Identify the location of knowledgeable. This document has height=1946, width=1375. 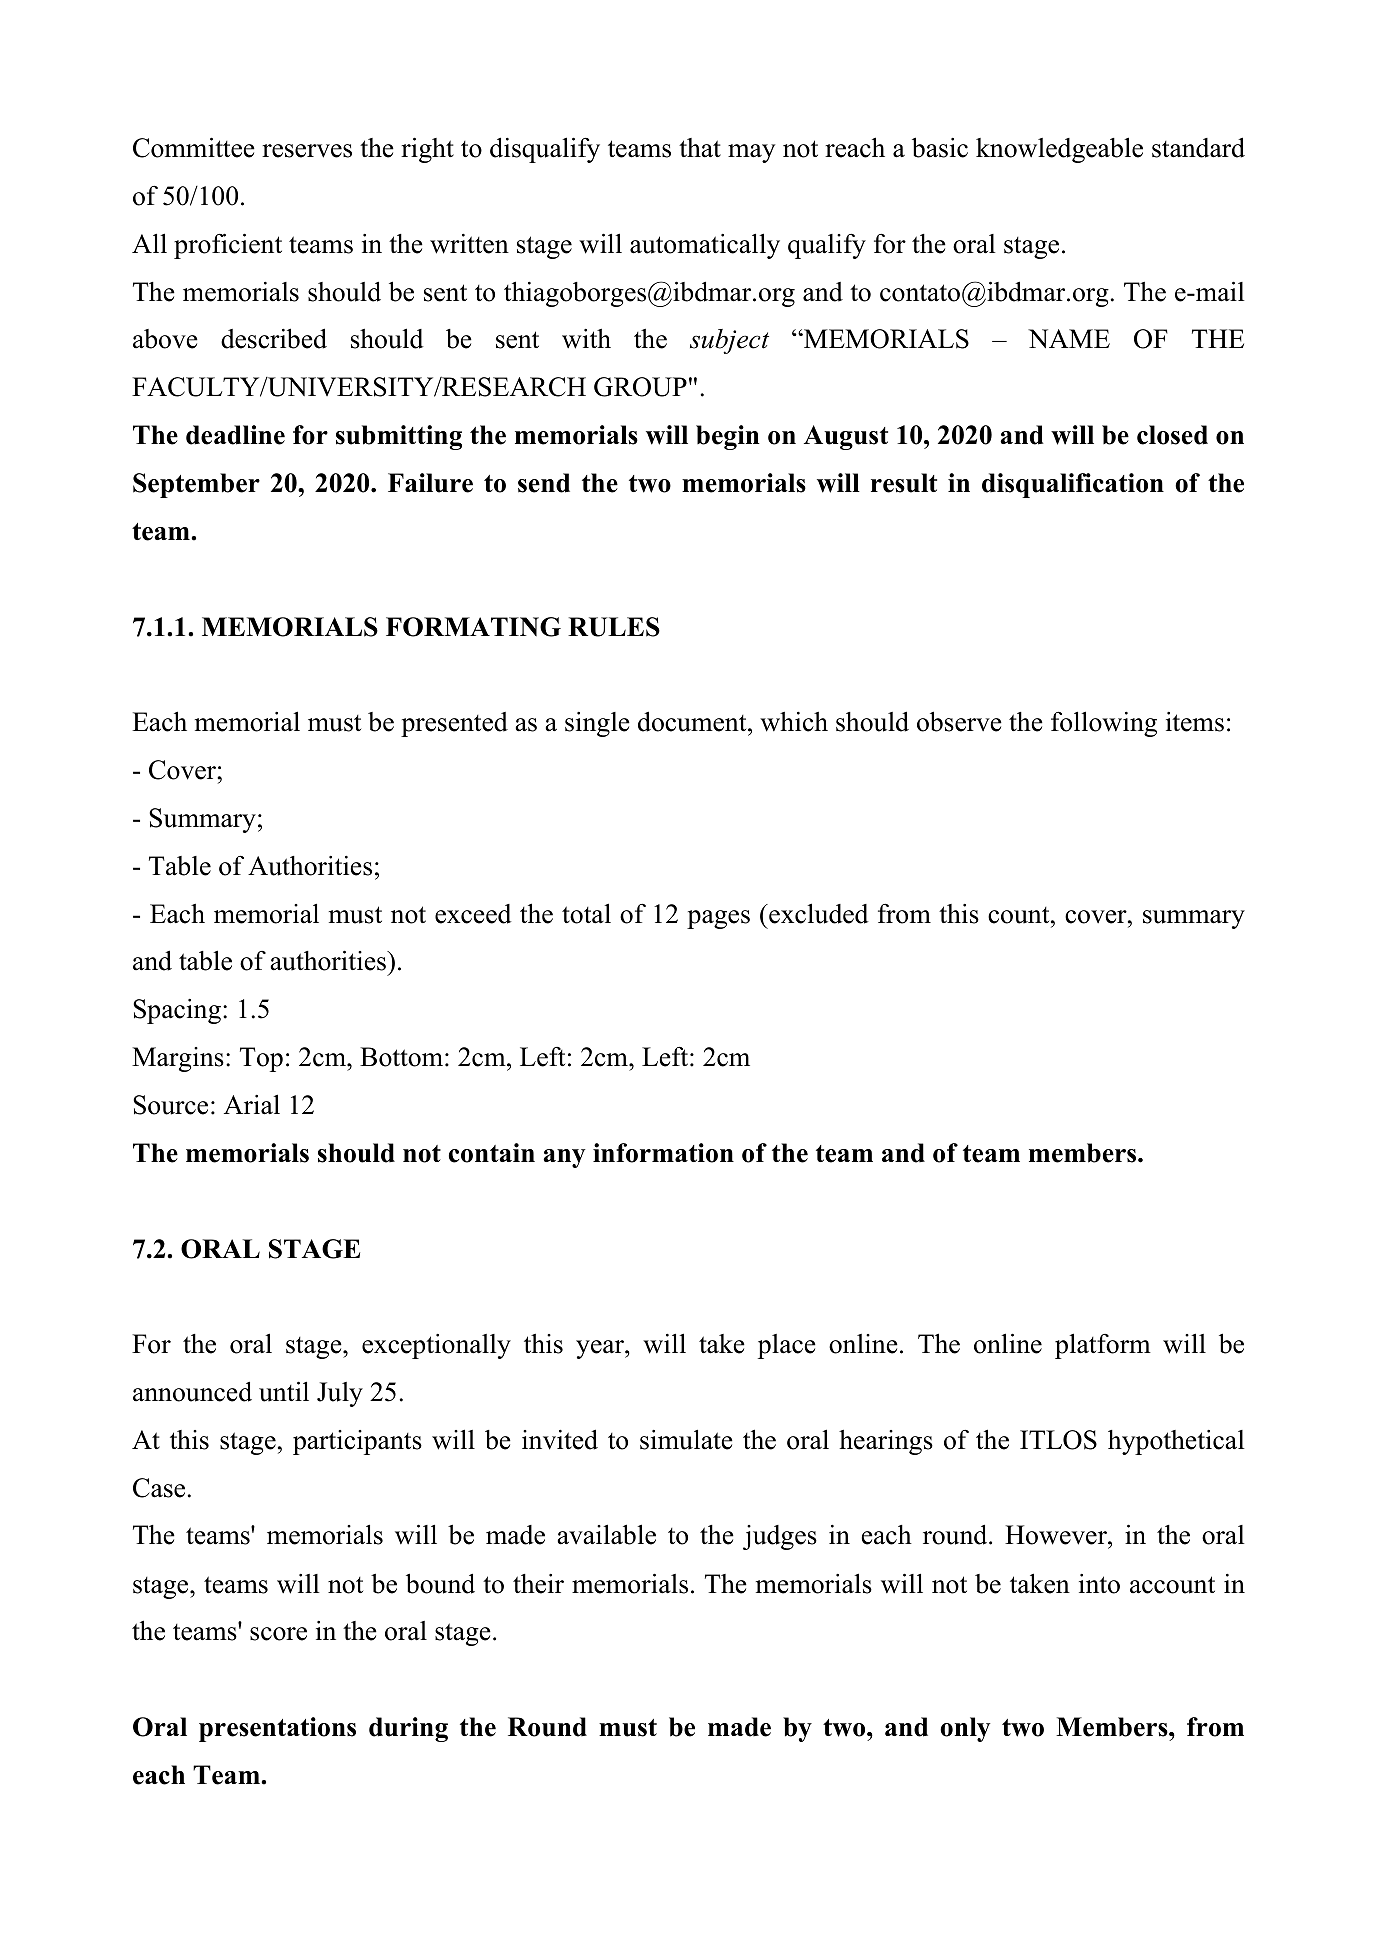
(1059, 150).
